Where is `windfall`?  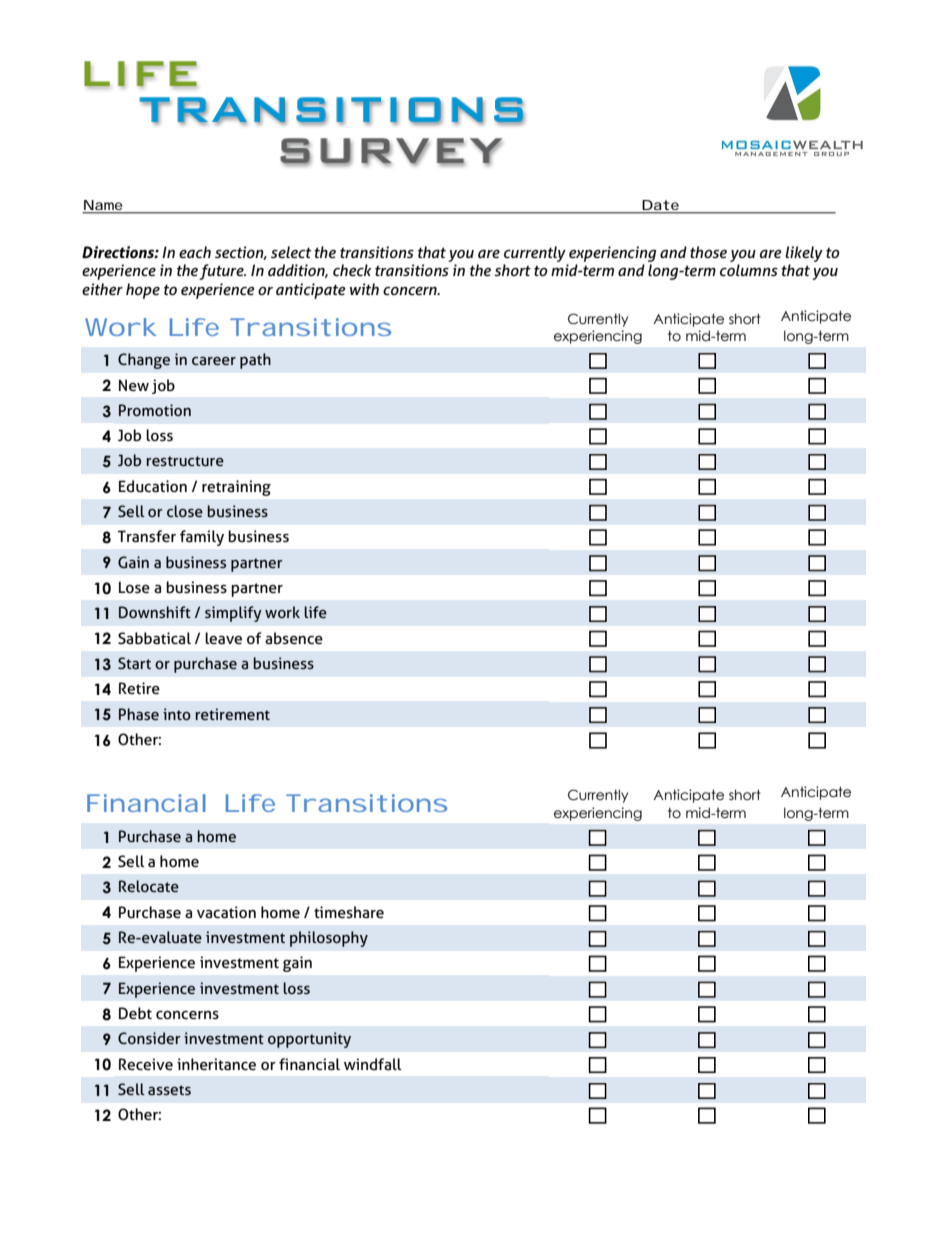 windfall is located at coordinates (373, 1064).
